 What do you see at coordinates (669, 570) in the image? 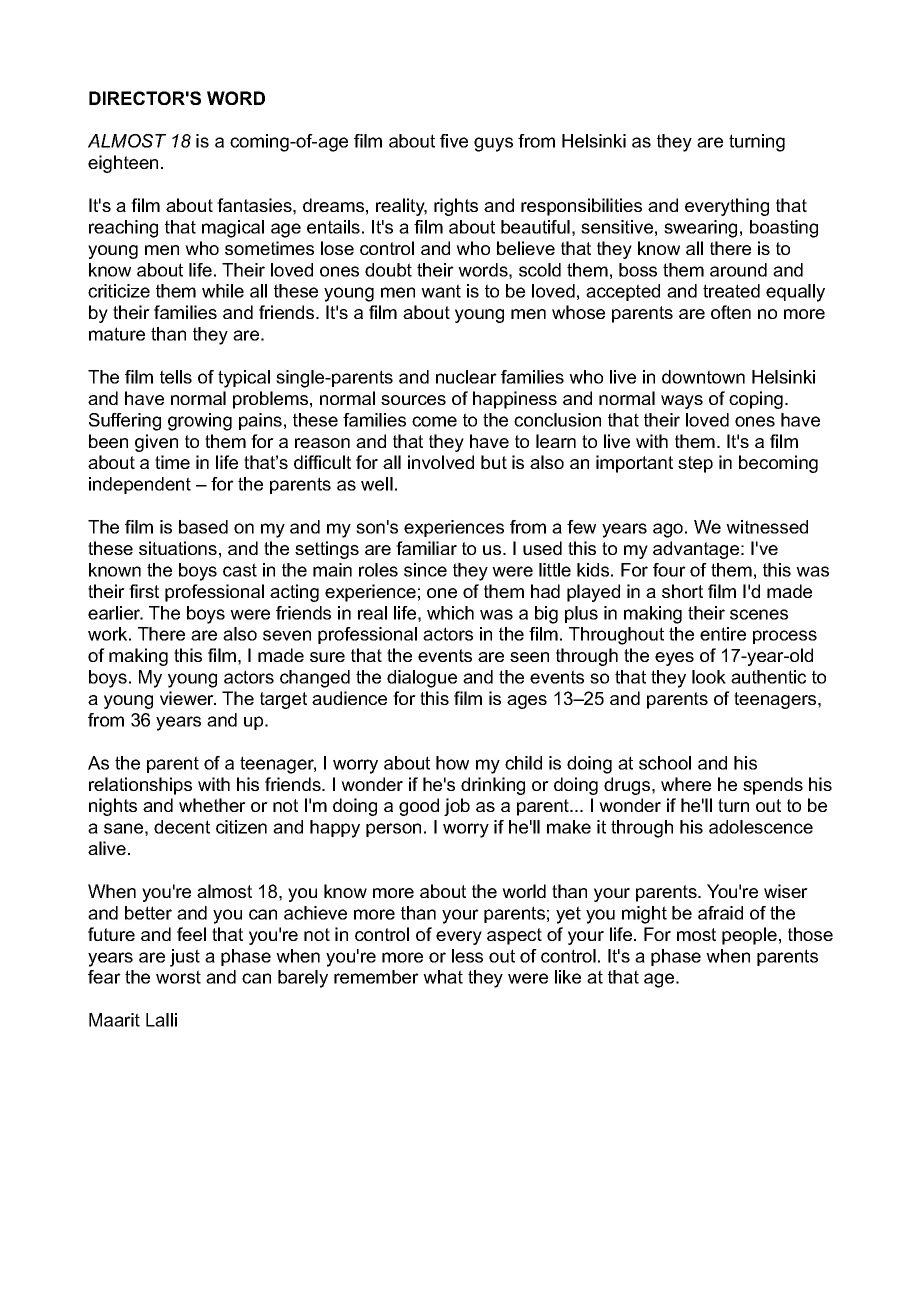
I see `four` at bounding box center [669, 570].
